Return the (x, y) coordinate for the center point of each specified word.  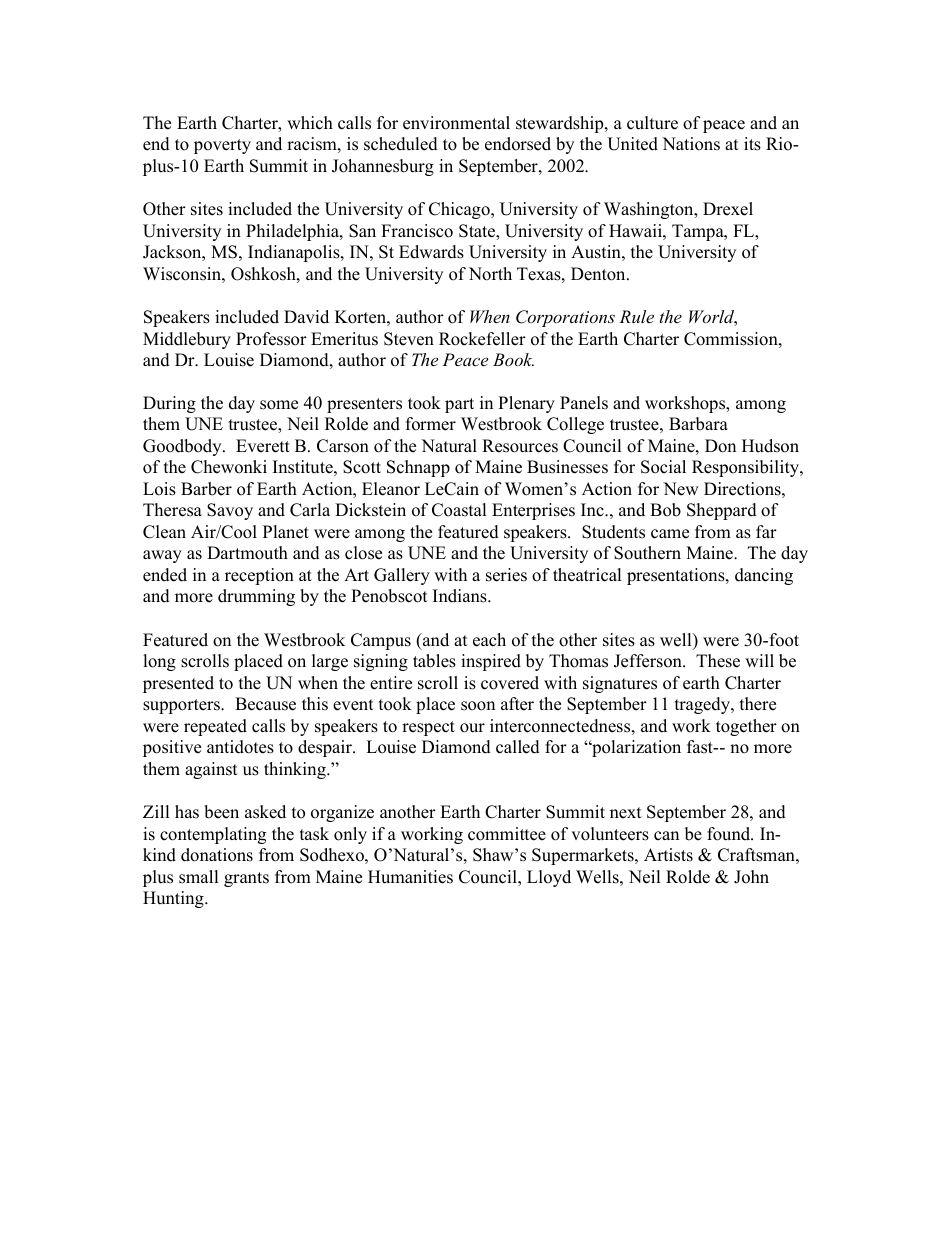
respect (428, 728)
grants (246, 879)
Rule (636, 316)
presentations (677, 576)
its (752, 144)
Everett (263, 446)
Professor (271, 339)
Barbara (698, 424)
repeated (215, 727)
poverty (222, 146)
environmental (456, 123)
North (490, 274)
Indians (461, 596)
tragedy (703, 705)
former (431, 424)
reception (259, 576)
